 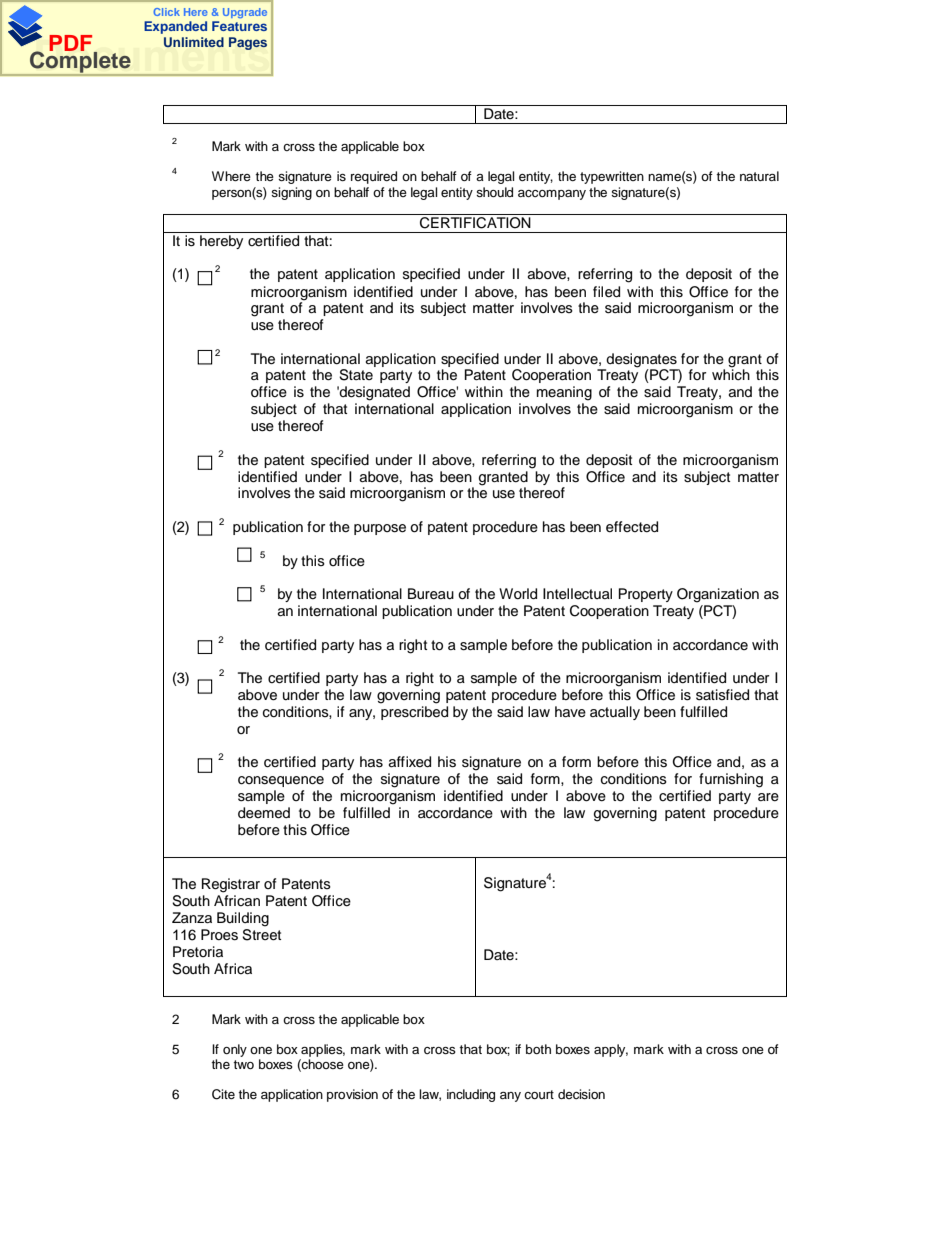 I want to click on Organization, so click(x=718, y=595).
